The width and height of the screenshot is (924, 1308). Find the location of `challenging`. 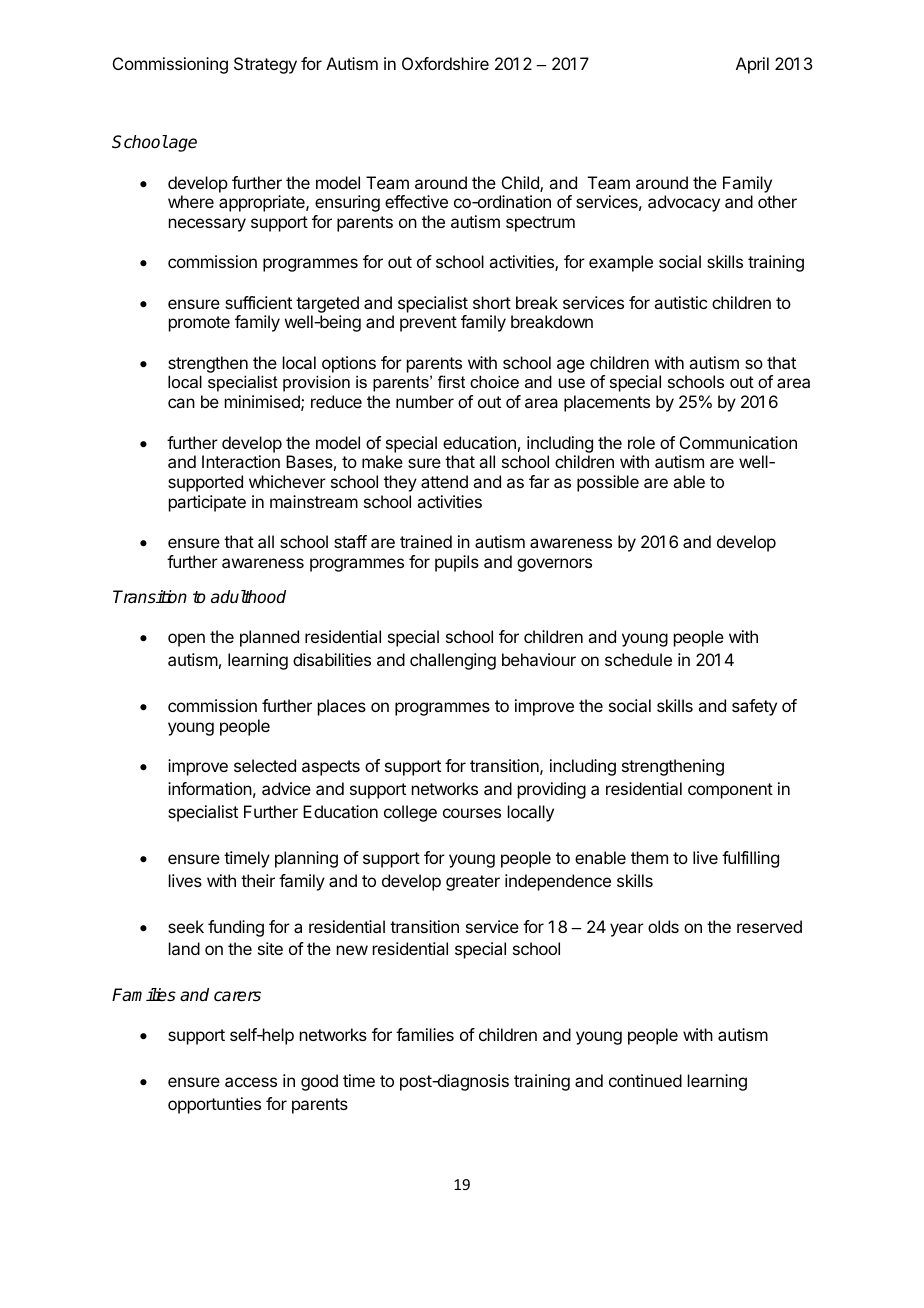

challenging is located at coordinates (453, 661).
